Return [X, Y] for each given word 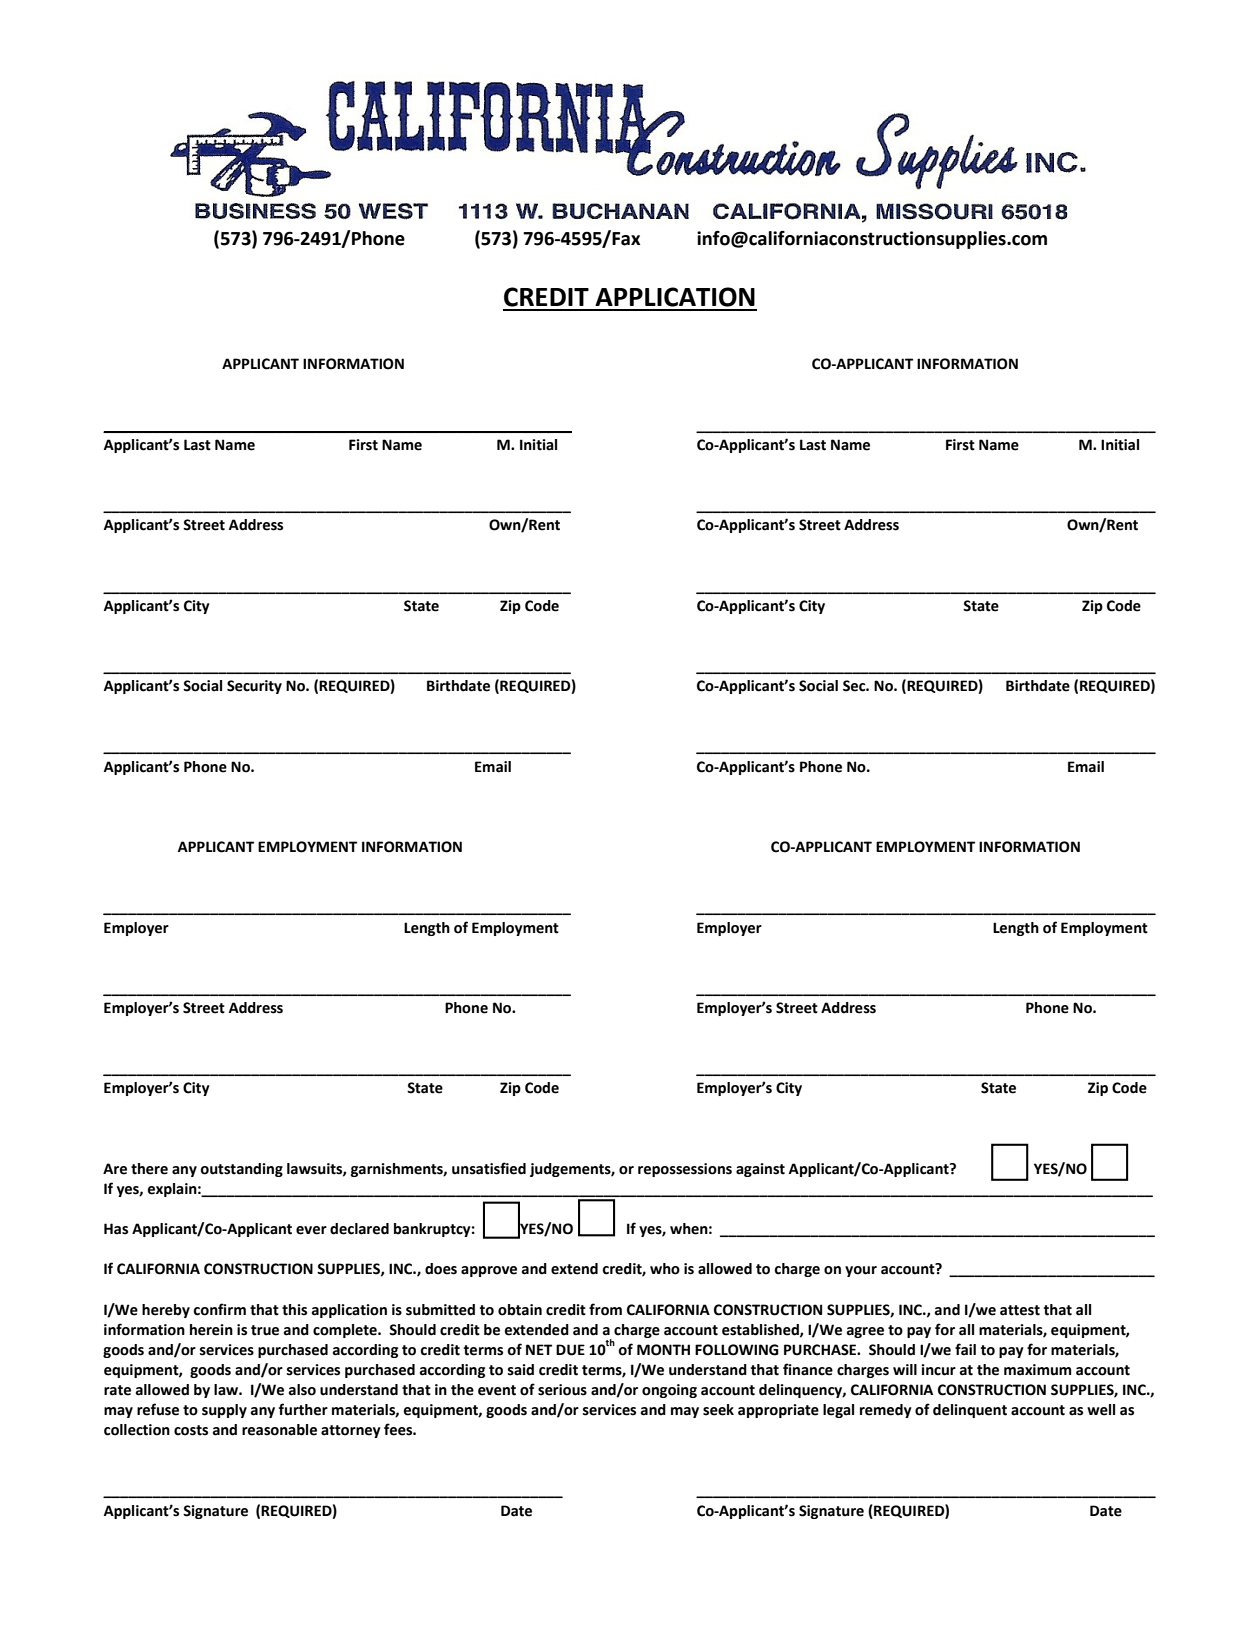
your [861, 1271]
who [665, 1269]
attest [1020, 1310]
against [760, 1170]
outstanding [241, 1170]
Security [254, 687]
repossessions [685, 1170]
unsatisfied [489, 1168]
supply [224, 1411]
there [149, 1169]
